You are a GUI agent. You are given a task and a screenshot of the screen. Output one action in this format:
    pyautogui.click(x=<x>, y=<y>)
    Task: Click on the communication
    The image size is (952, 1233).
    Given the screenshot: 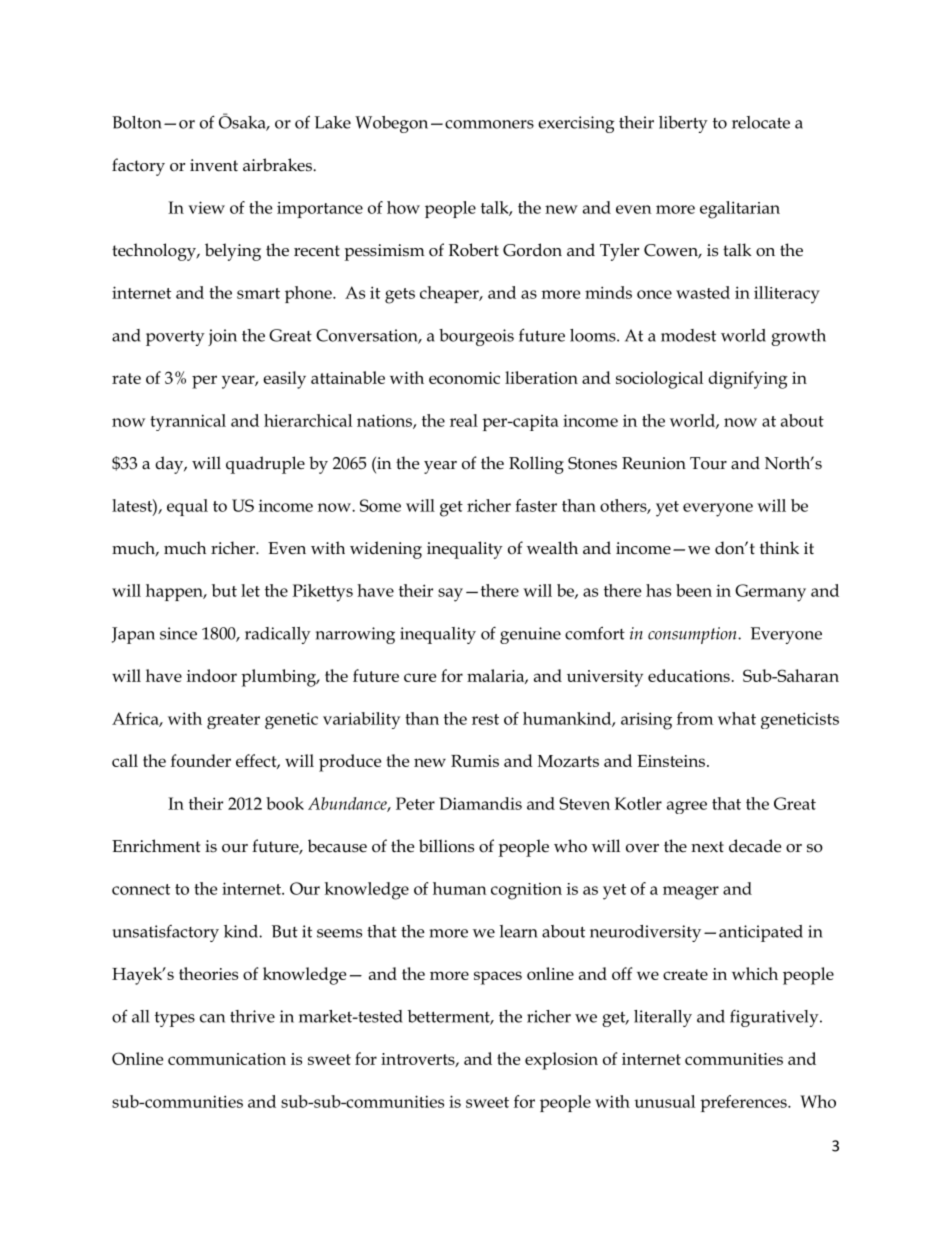 What is the action you would take?
    pyautogui.click(x=227, y=1059)
